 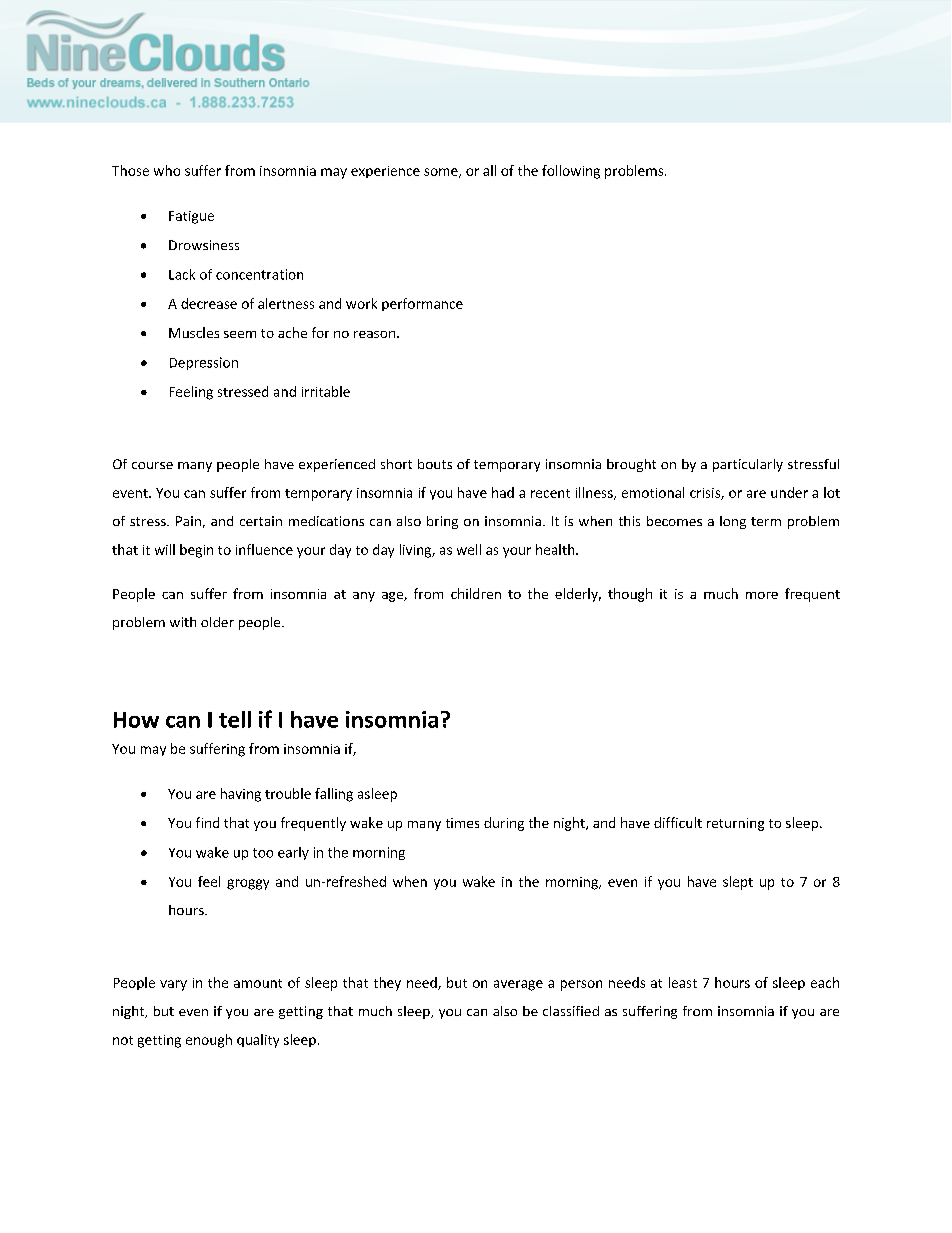 What do you see at coordinates (748, 465) in the screenshot?
I see `particularly` at bounding box center [748, 465].
